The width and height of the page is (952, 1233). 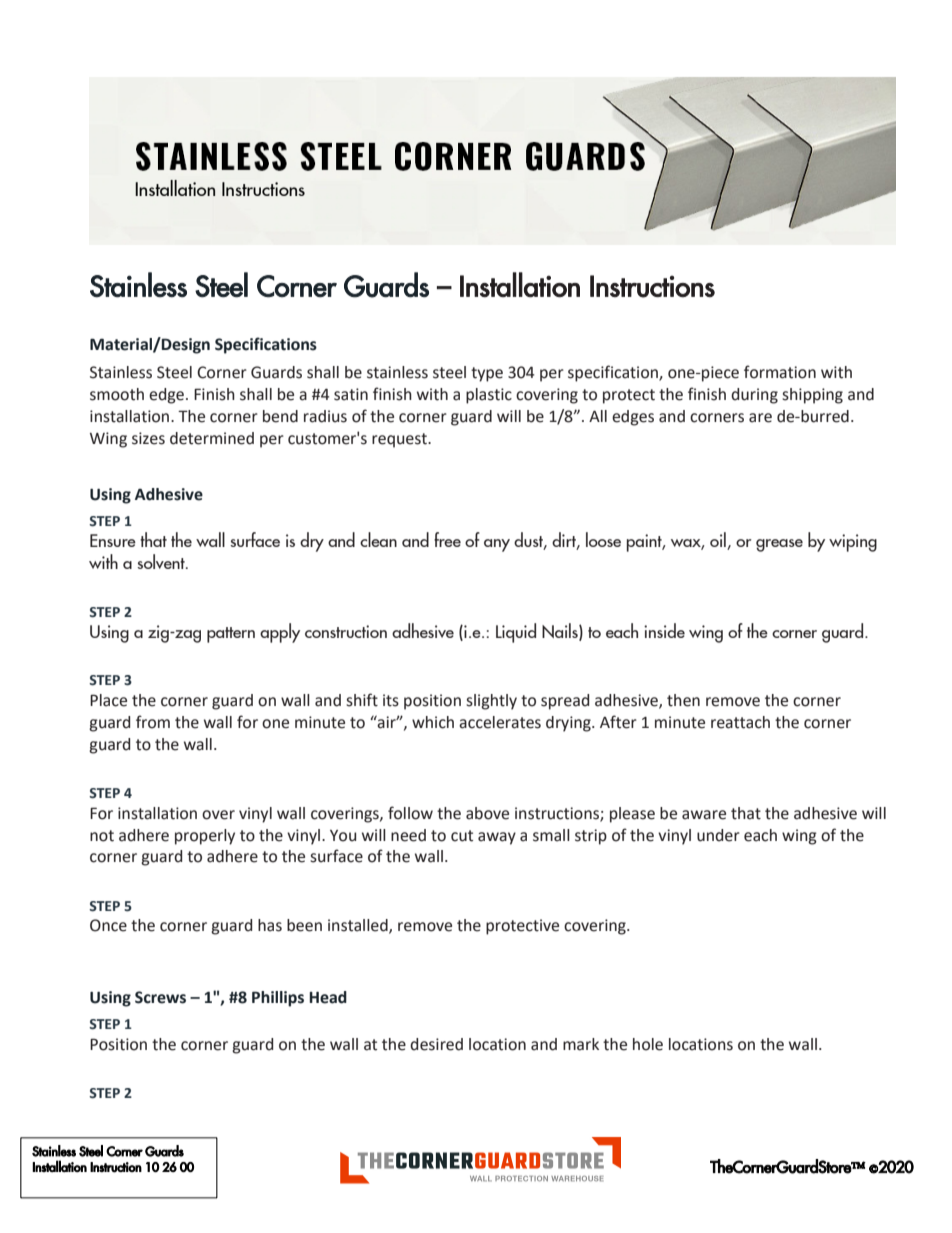 What do you see at coordinates (754, 396) in the page?
I see `during` at bounding box center [754, 396].
